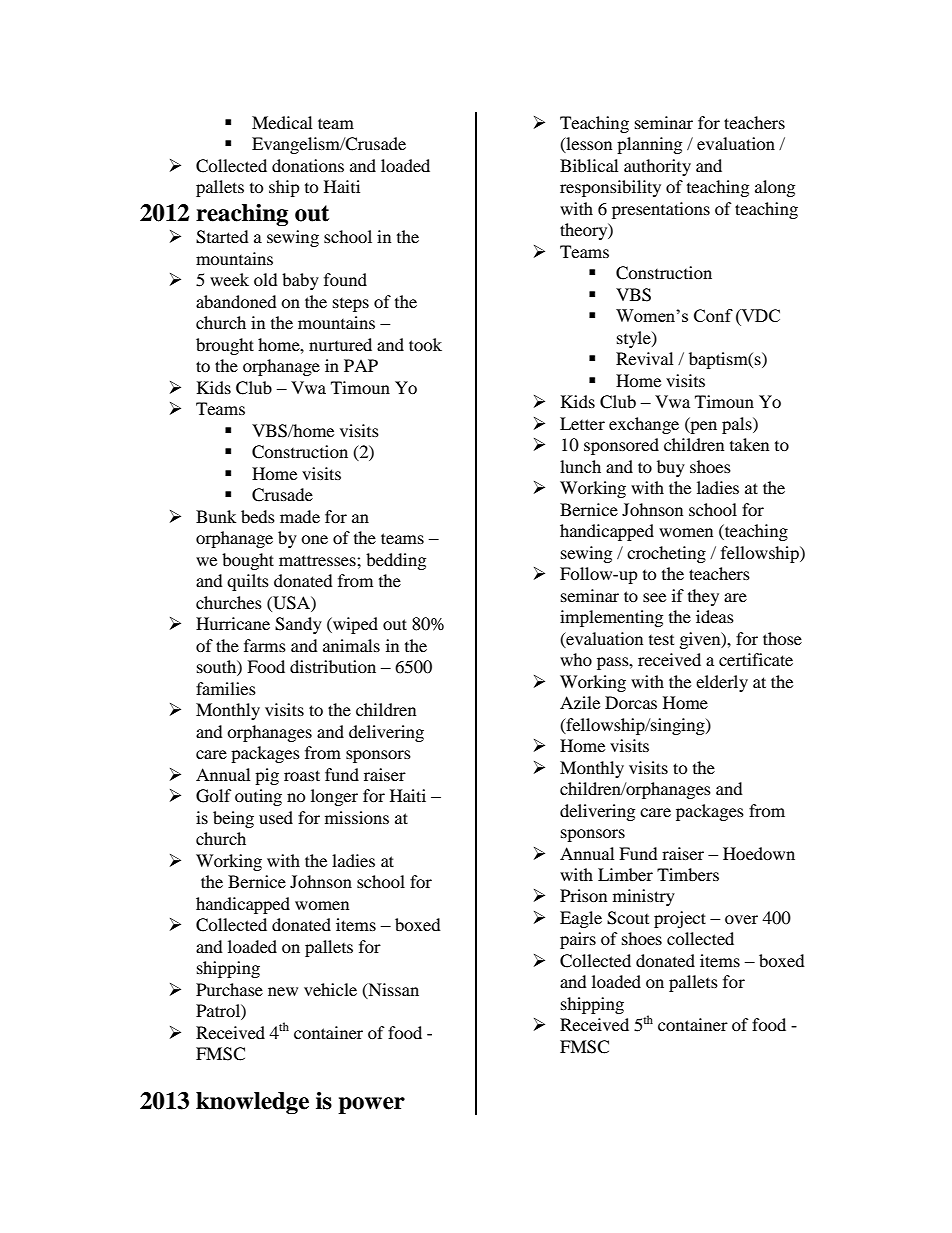 The width and height of the screenshot is (952, 1233). I want to click on Prison, so click(583, 895).
